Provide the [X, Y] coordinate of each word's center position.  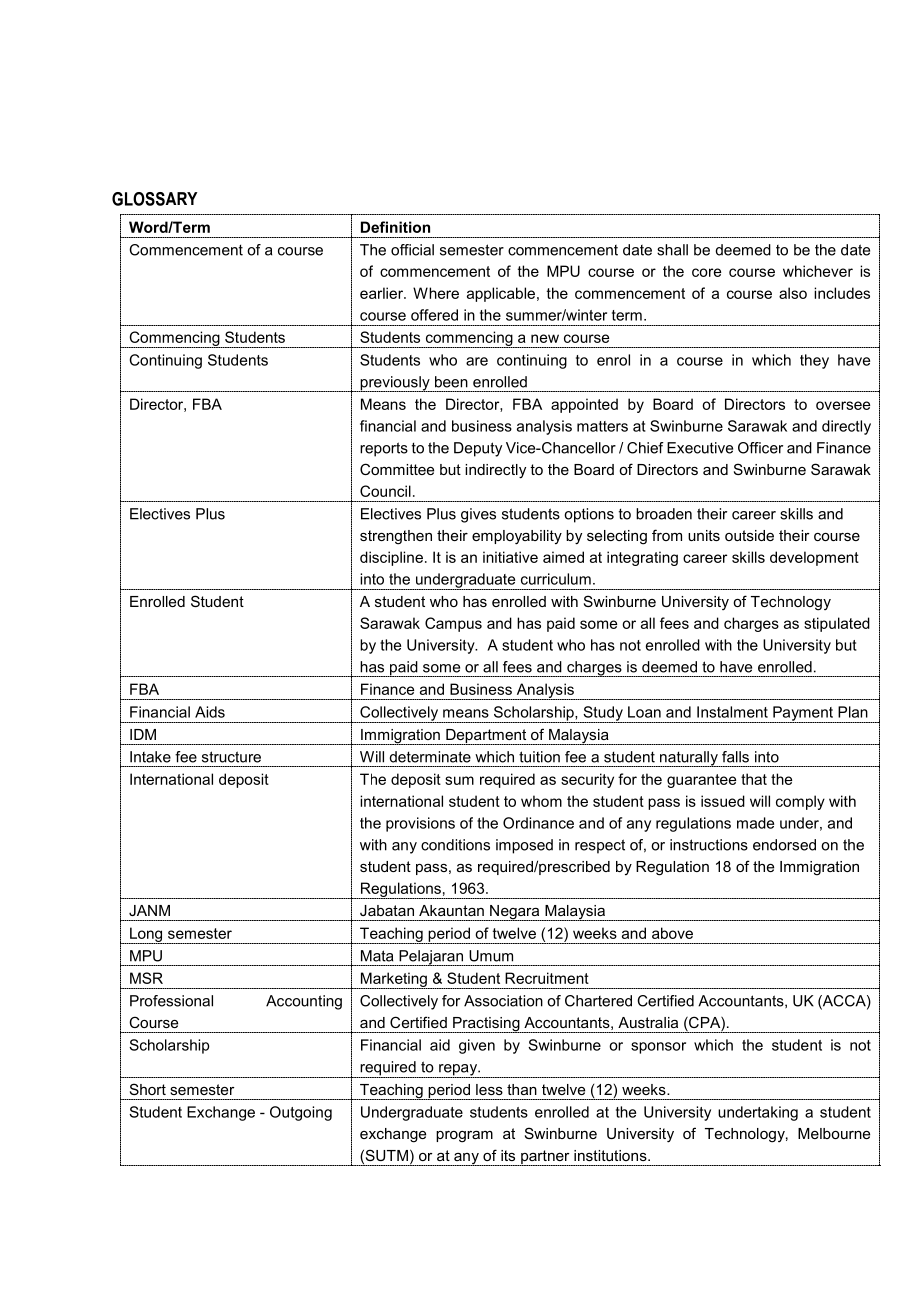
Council [385, 491]
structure [231, 757]
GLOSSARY [155, 199]
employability [517, 537]
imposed [524, 846]
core [706, 272]
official [412, 250]
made [755, 823]
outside [749, 535]
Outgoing [301, 1113]
